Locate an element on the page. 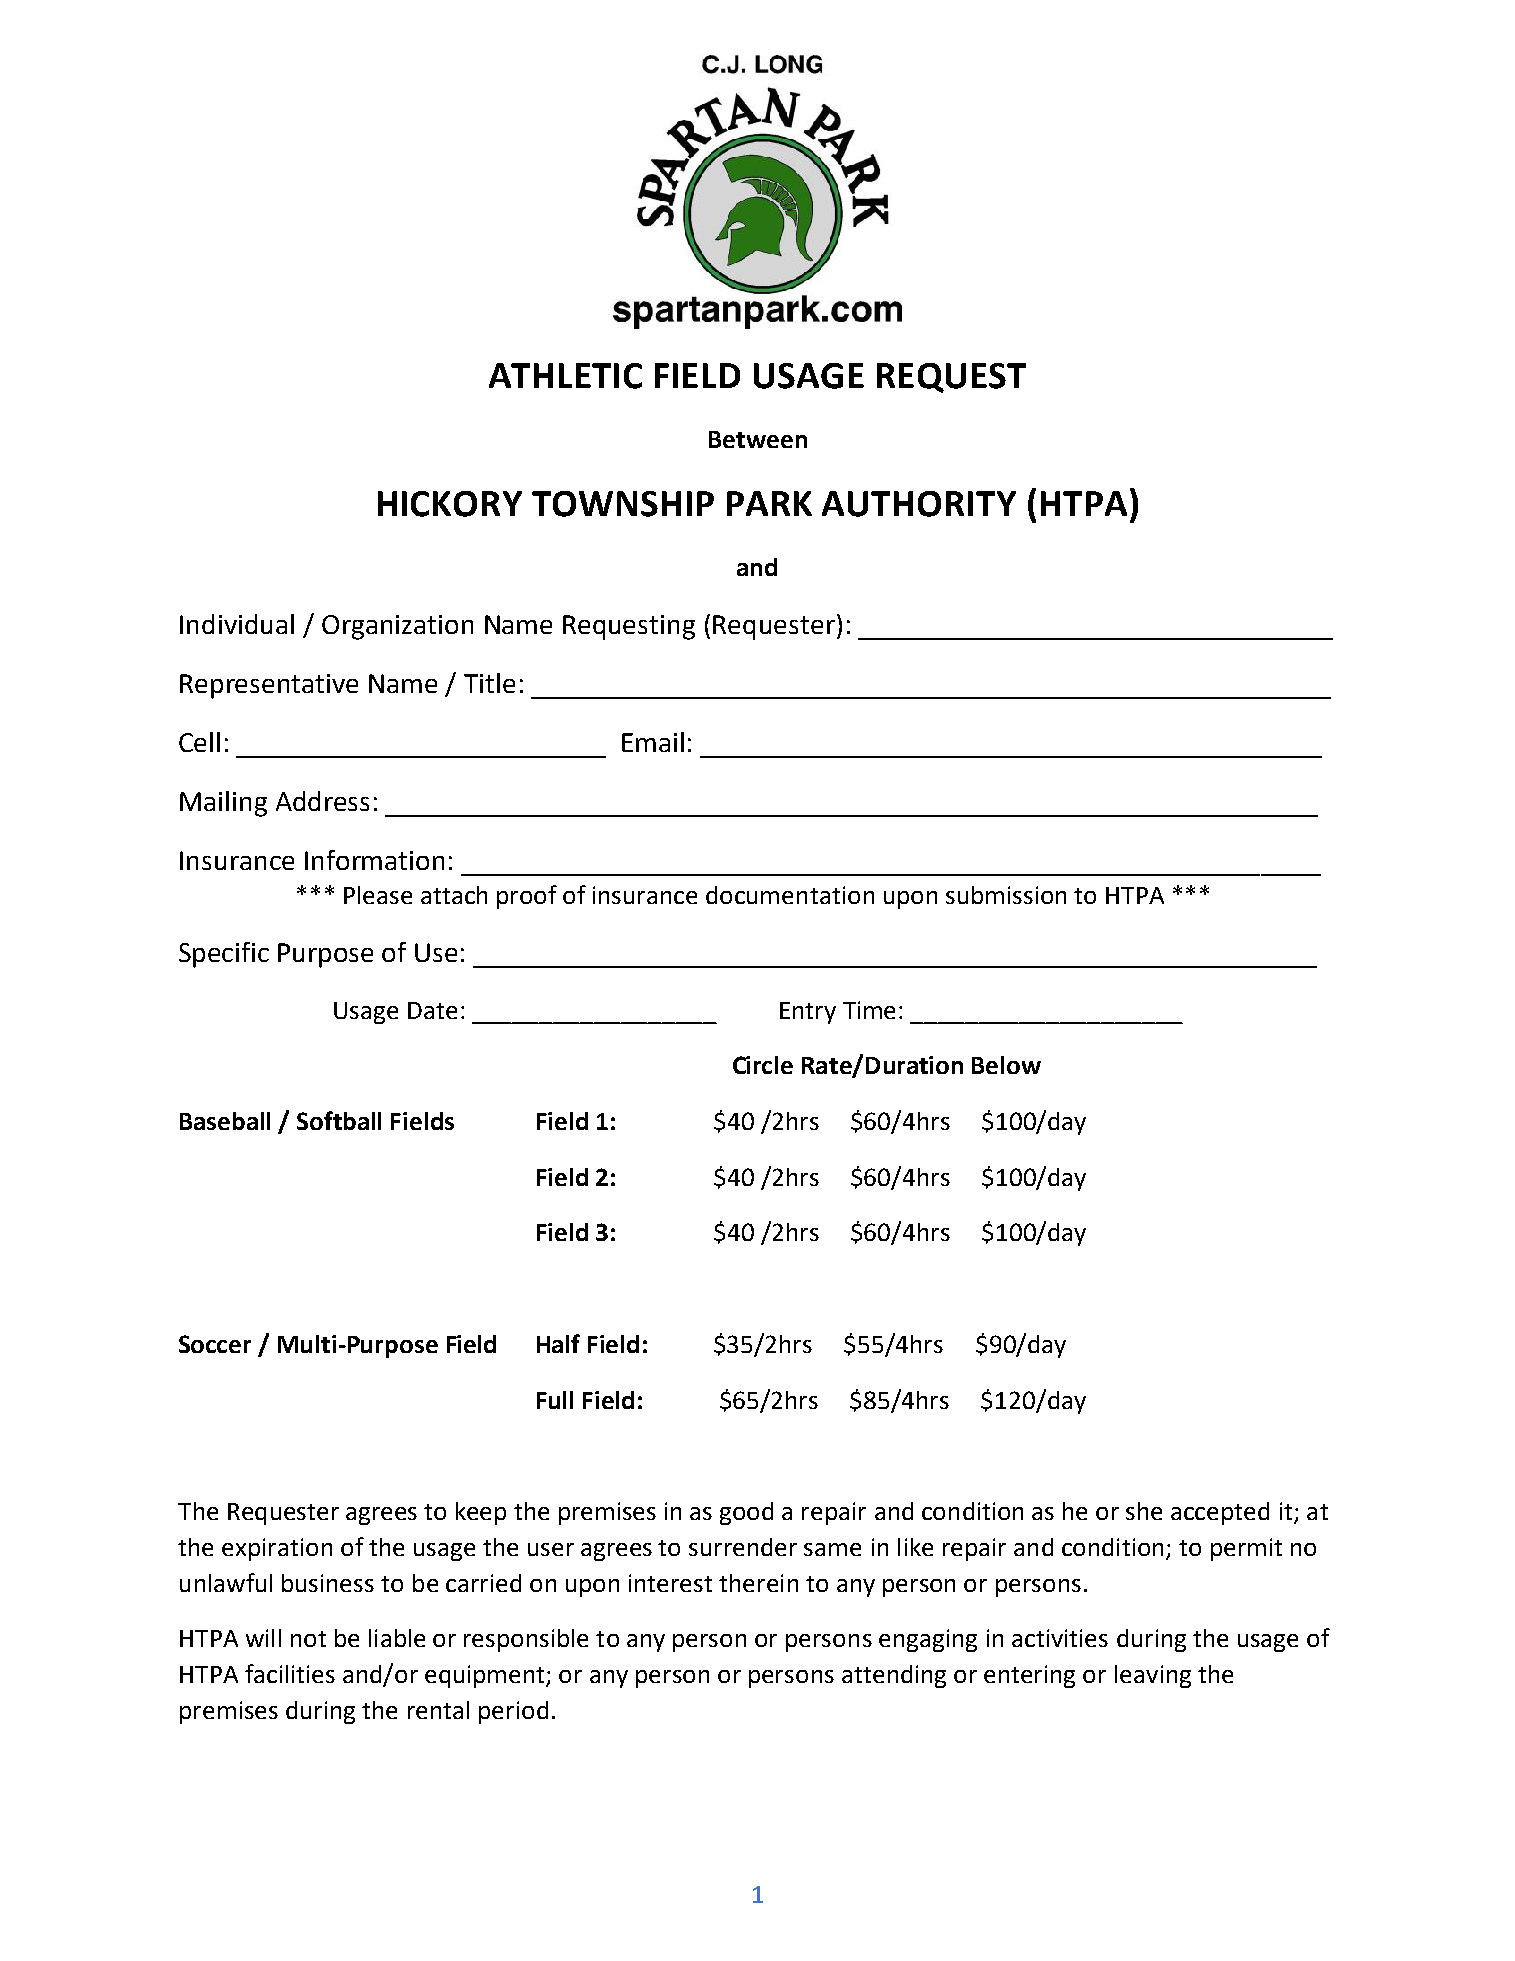 The image size is (1515, 1961). Half is located at coordinates (558, 1343).
